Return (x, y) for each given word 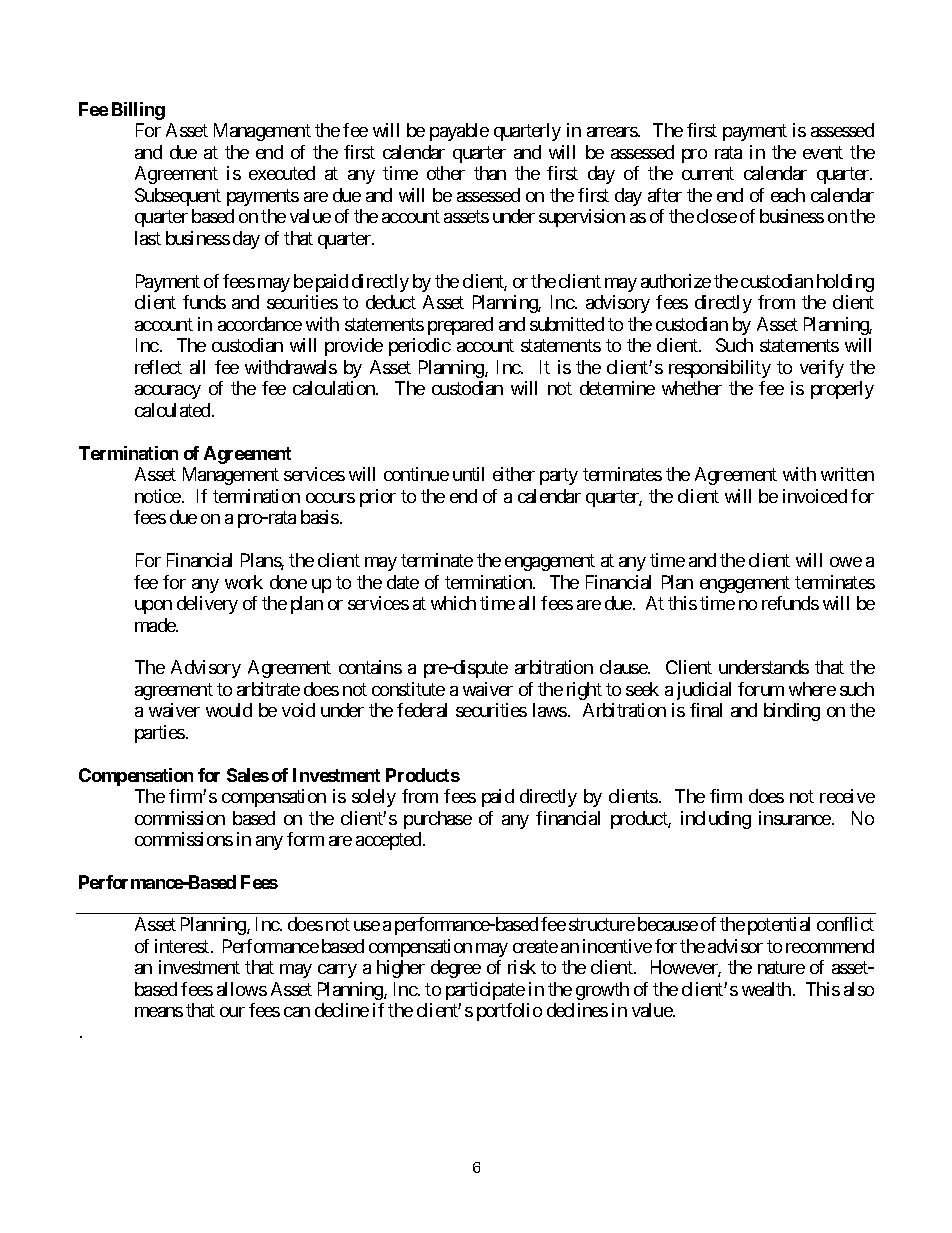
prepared (460, 326)
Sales (248, 775)
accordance (260, 324)
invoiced (815, 496)
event (823, 152)
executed (282, 173)
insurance (795, 818)
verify (822, 369)
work (244, 582)
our (232, 1012)
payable (459, 132)
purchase (438, 820)
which (453, 603)
